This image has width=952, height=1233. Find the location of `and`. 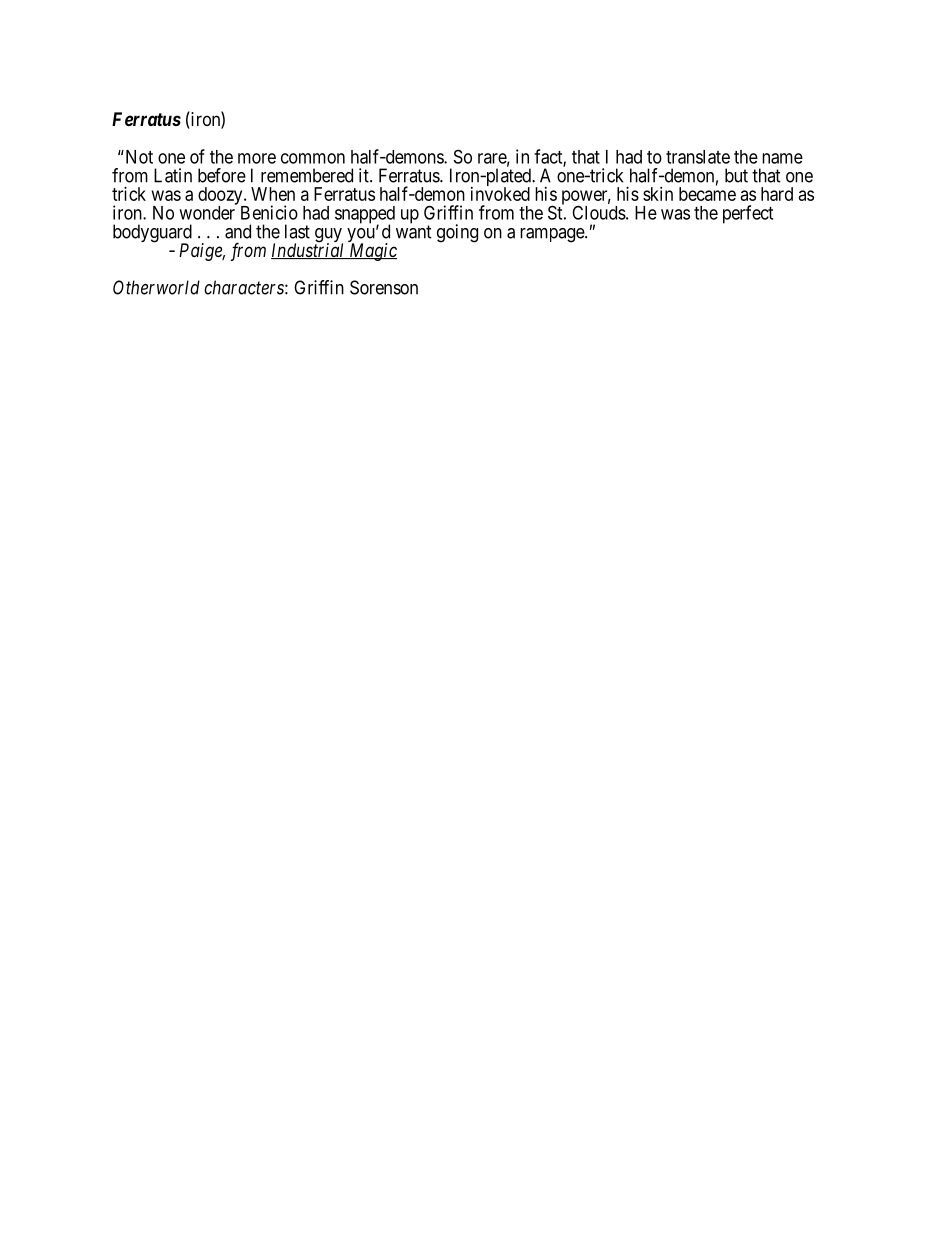

and is located at coordinates (238, 231).
